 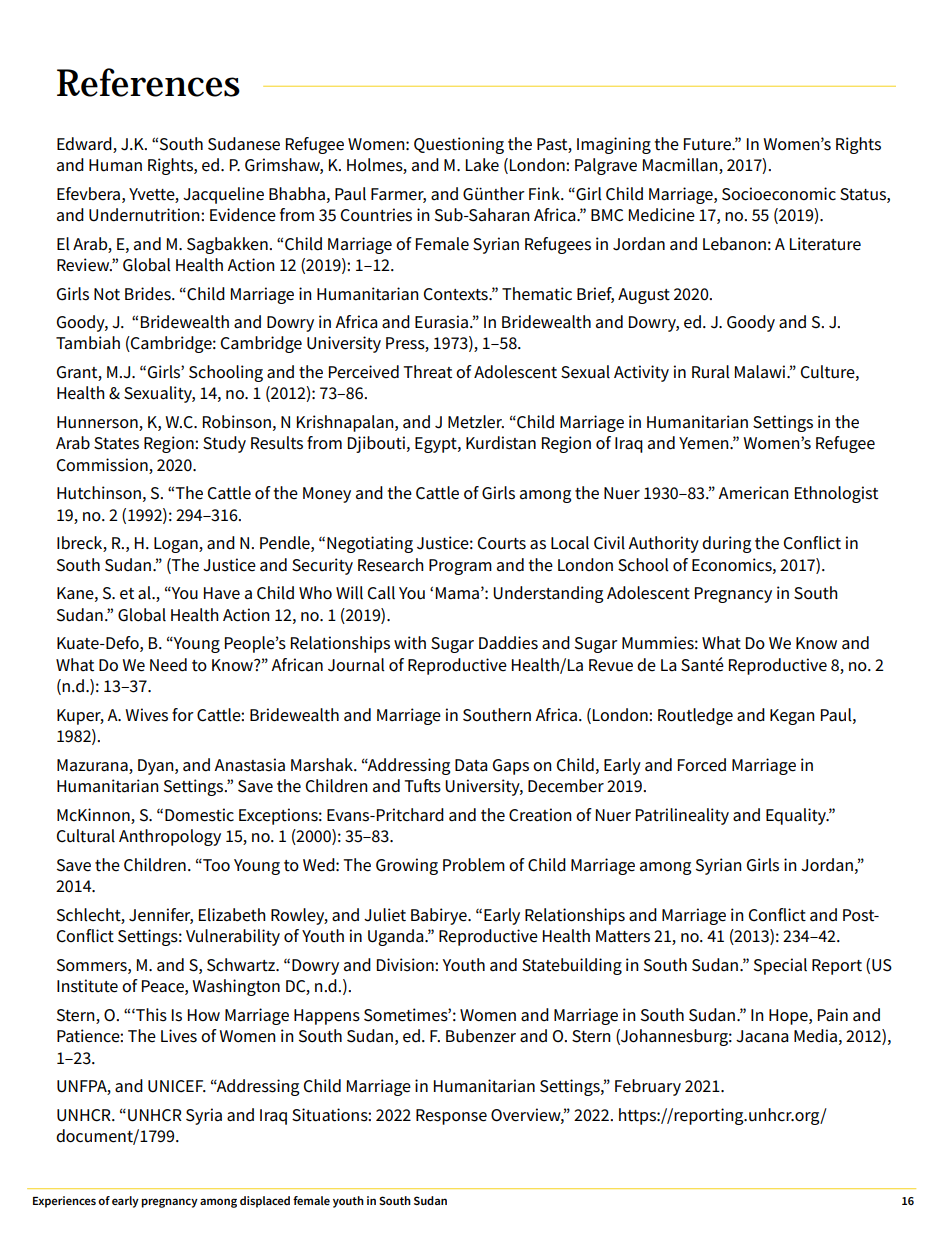 What do you see at coordinates (451, 1117) in the screenshot?
I see `Response` at bounding box center [451, 1117].
